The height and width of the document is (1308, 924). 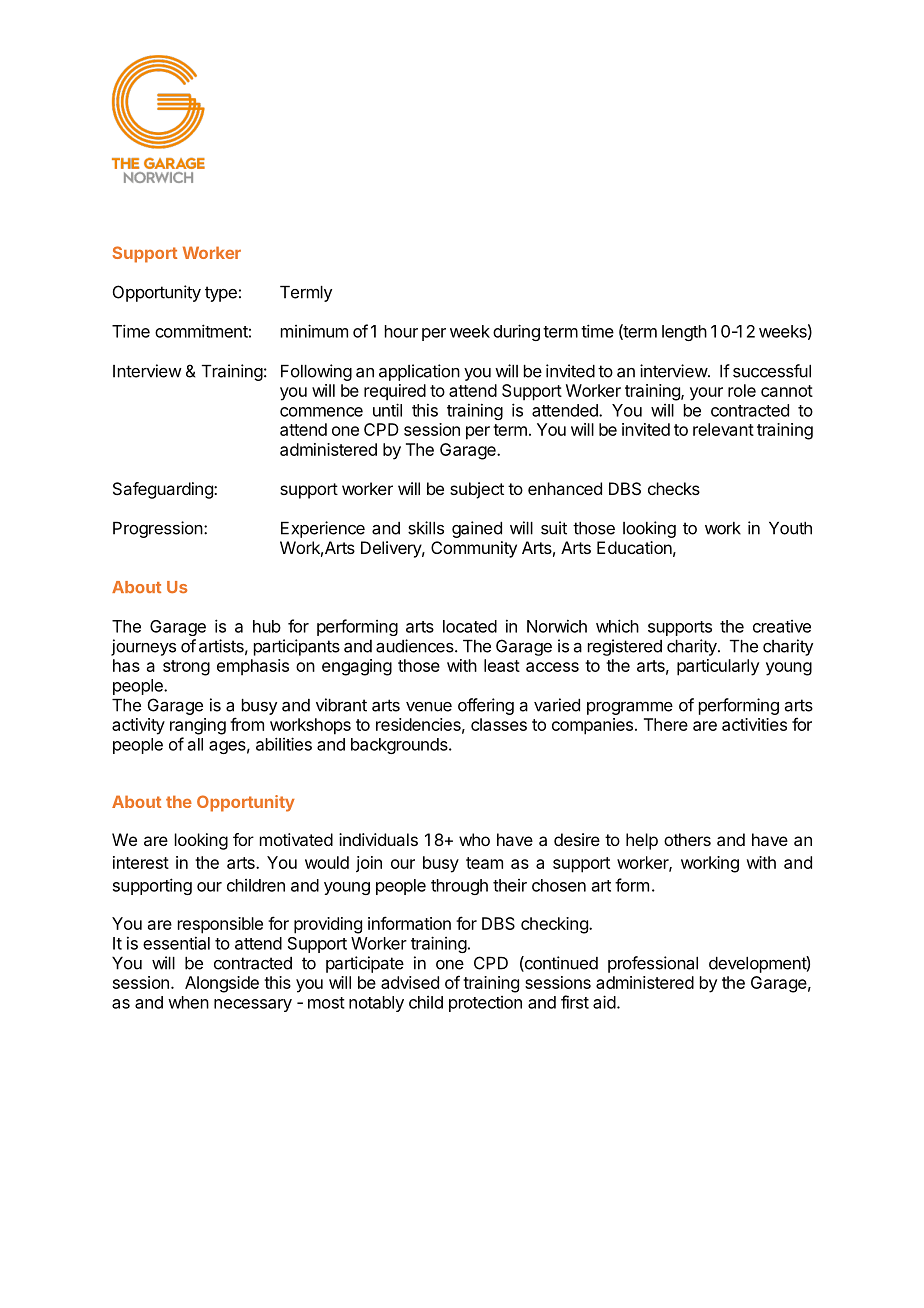 I want to click on Alongside, so click(x=222, y=984).
